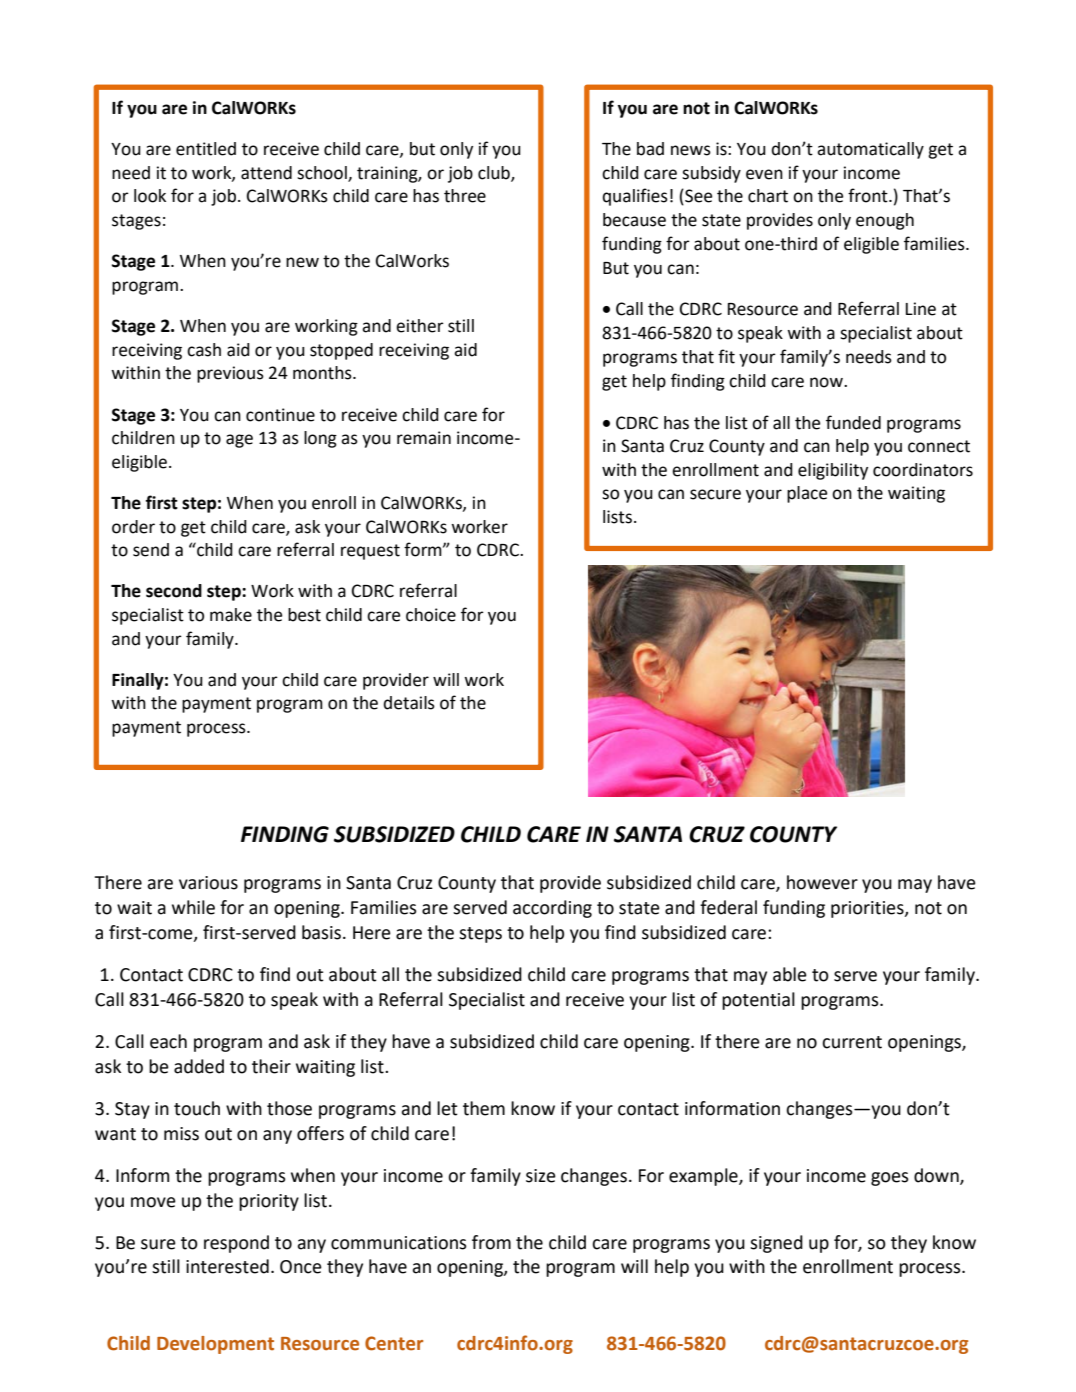  What do you see at coordinates (484, 1108) in the document?
I see `them` at bounding box center [484, 1108].
